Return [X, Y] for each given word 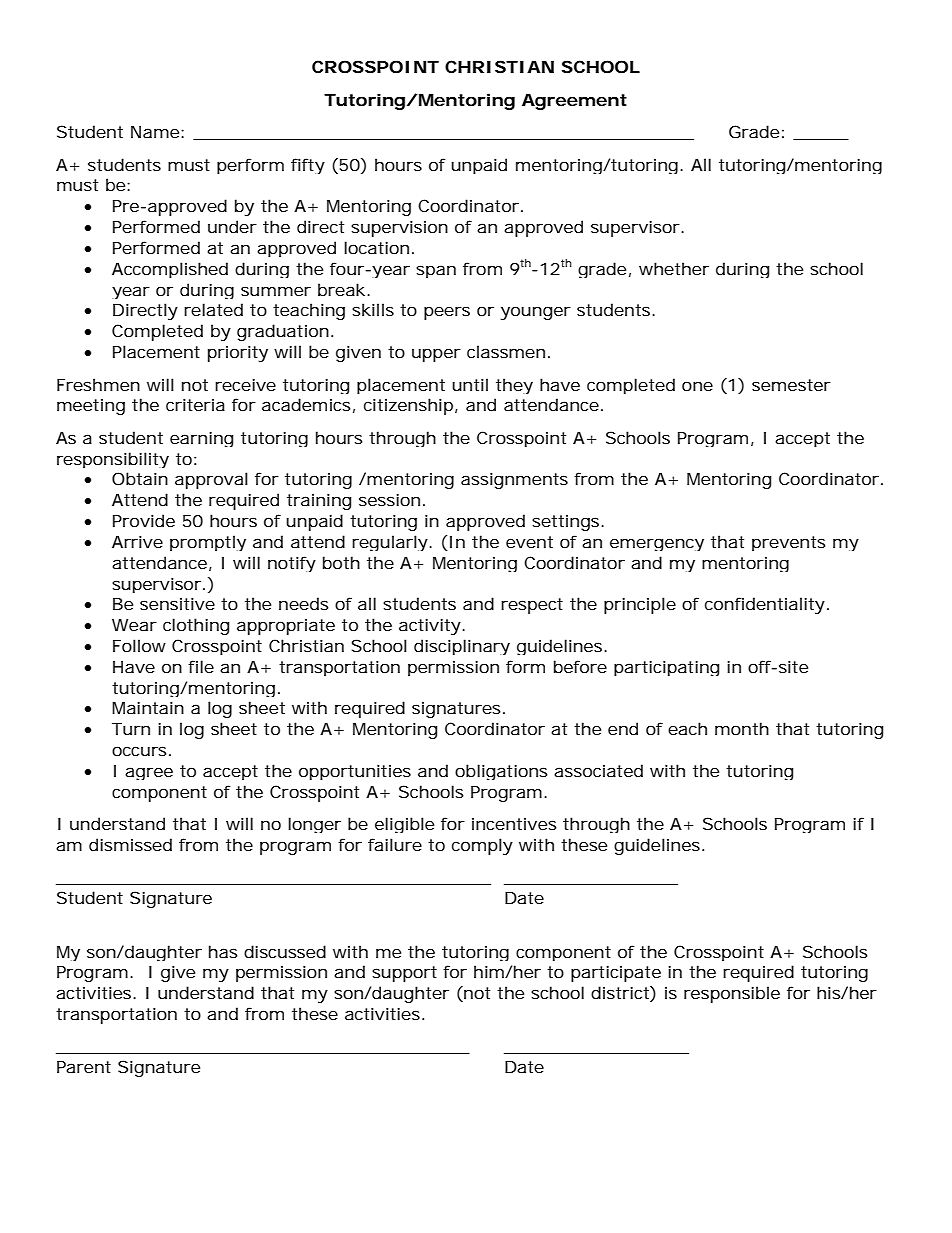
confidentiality [765, 605]
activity [430, 626]
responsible [732, 994]
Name [155, 132]
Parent [84, 1067]
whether [674, 268]
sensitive [177, 603]
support [404, 974]
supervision [399, 228]
